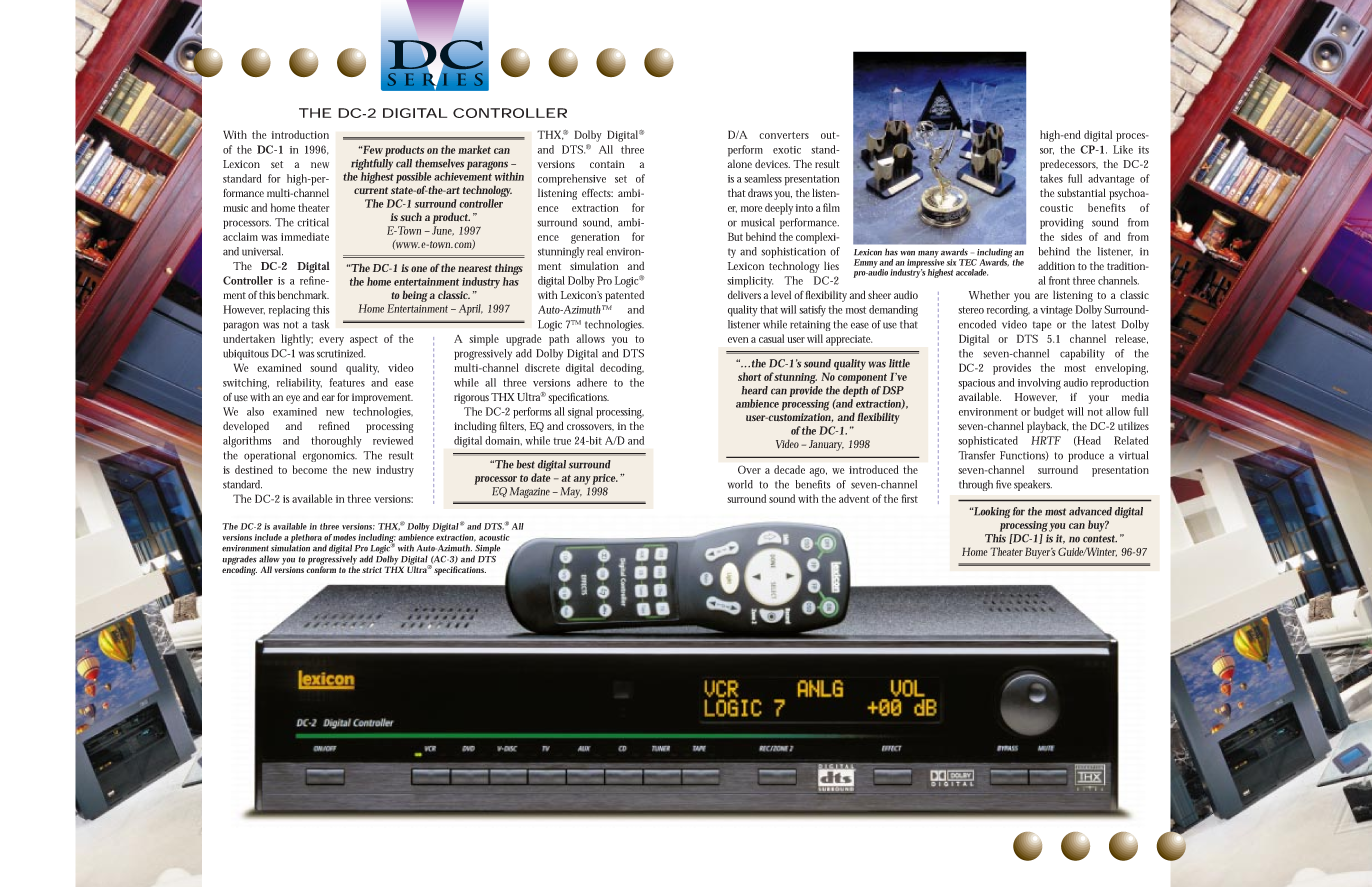 This image has height=887, width=1372. Describe the element at coordinates (1069, 165) in the image. I see `predecessors` at that location.
